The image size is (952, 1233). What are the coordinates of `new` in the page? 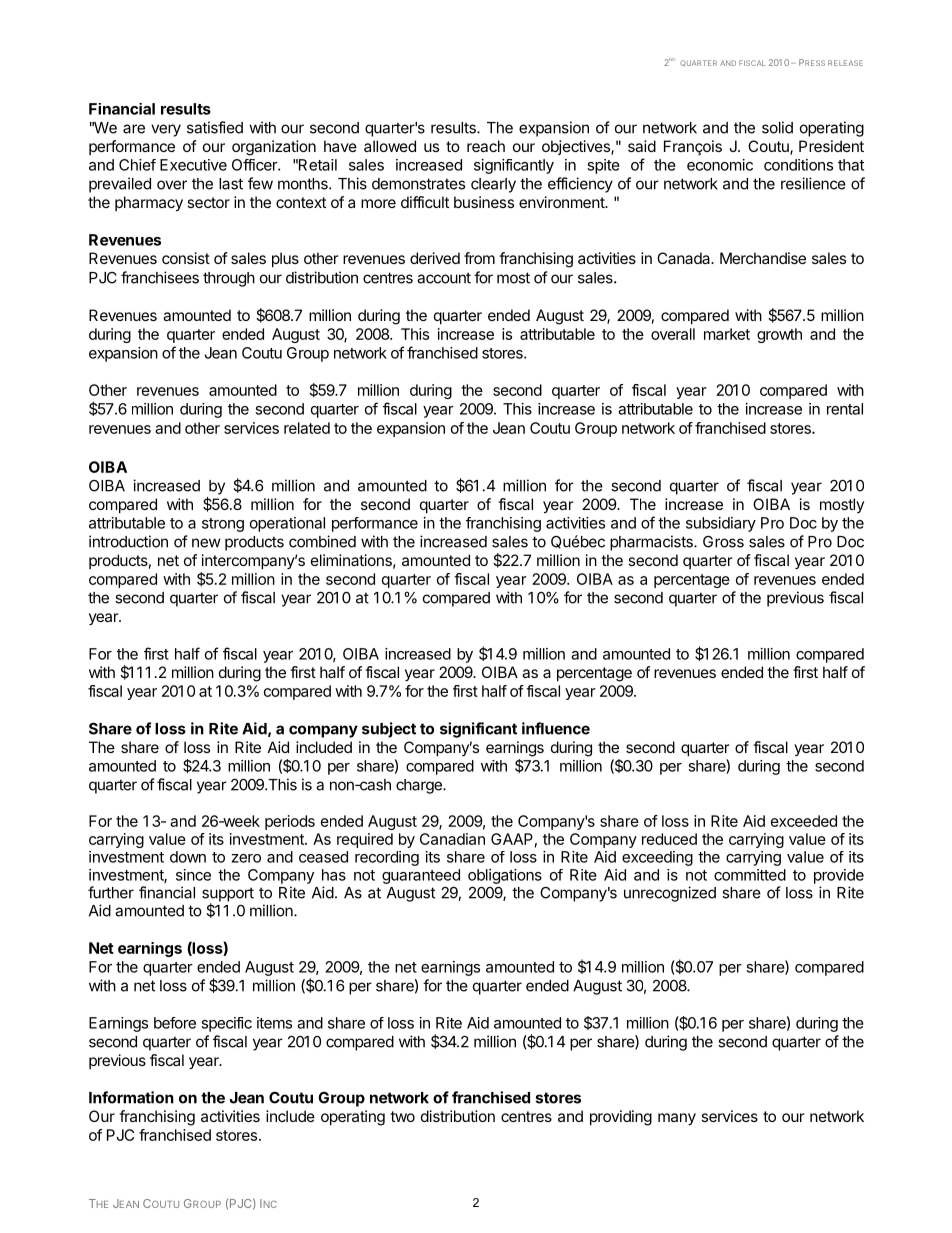 It's located at (206, 543).
